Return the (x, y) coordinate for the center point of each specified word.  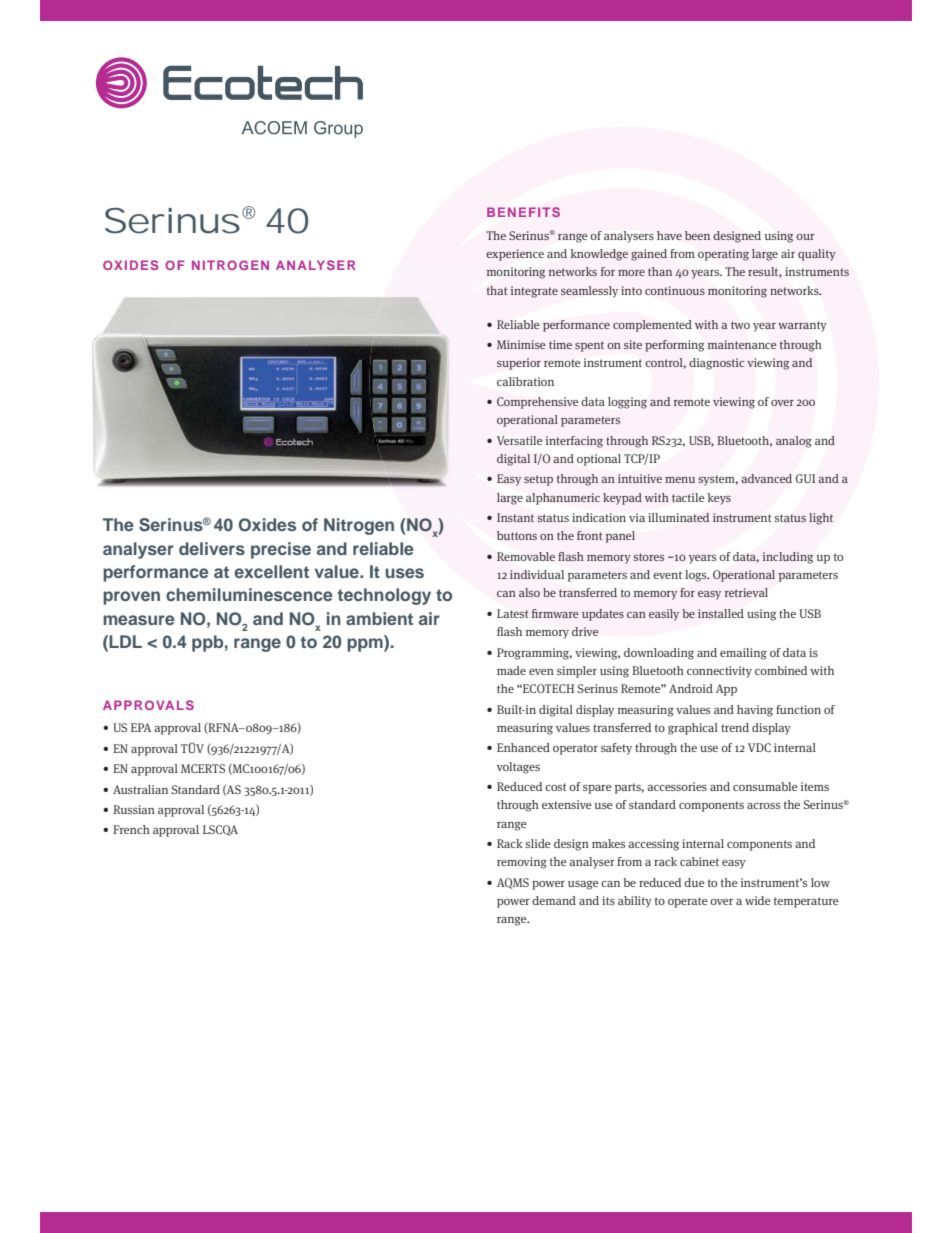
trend (735, 727)
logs (697, 576)
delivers (212, 548)
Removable (526, 556)
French (131, 829)
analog (794, 442)
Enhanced (523, 747)
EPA (141, 727)
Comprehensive (537, 403)
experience (515, 255)
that (497, 290)
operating (723, 255)
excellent (271, 571)
